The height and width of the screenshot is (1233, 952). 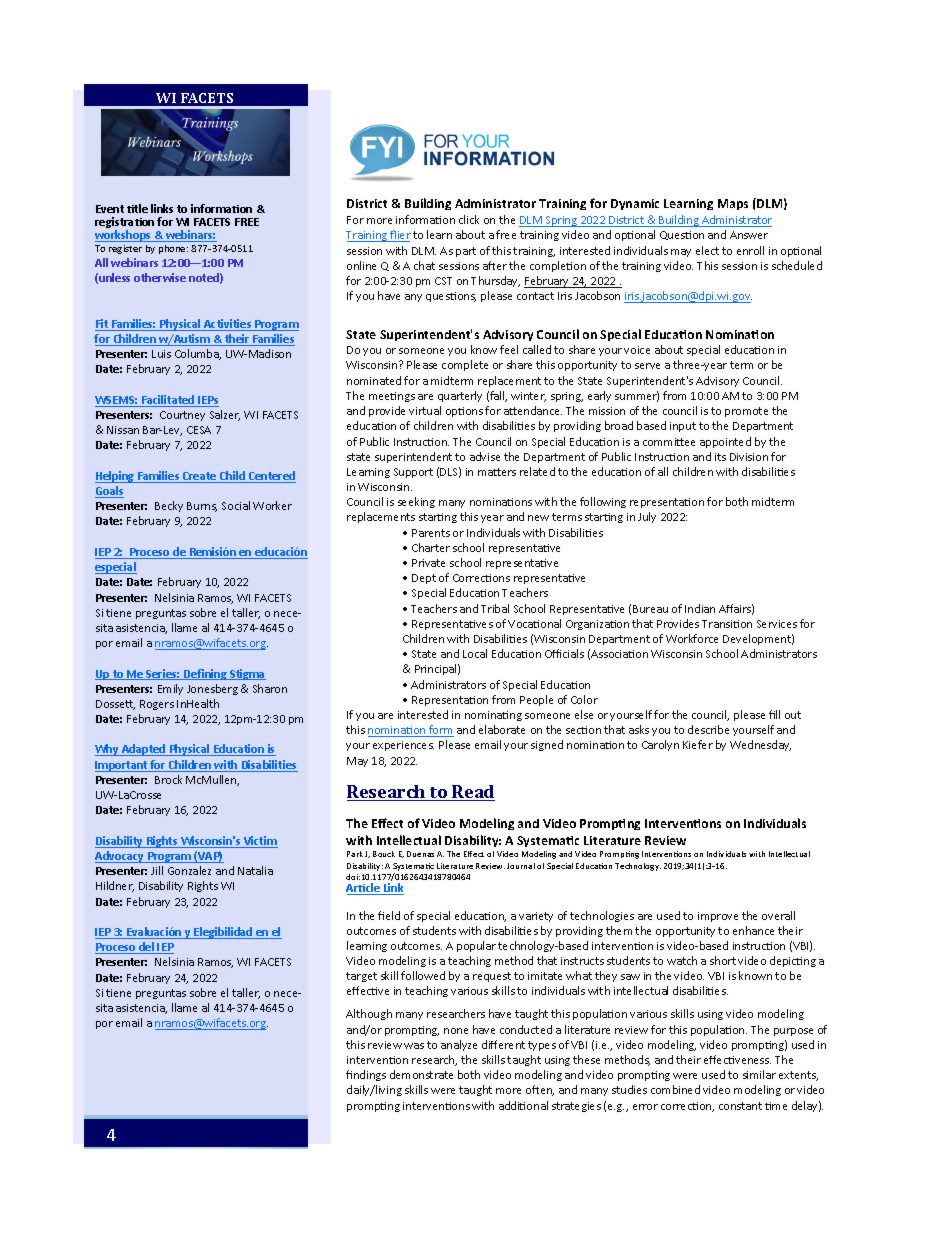 I want to click on demonstrate, so click(x=421, y=1074).
